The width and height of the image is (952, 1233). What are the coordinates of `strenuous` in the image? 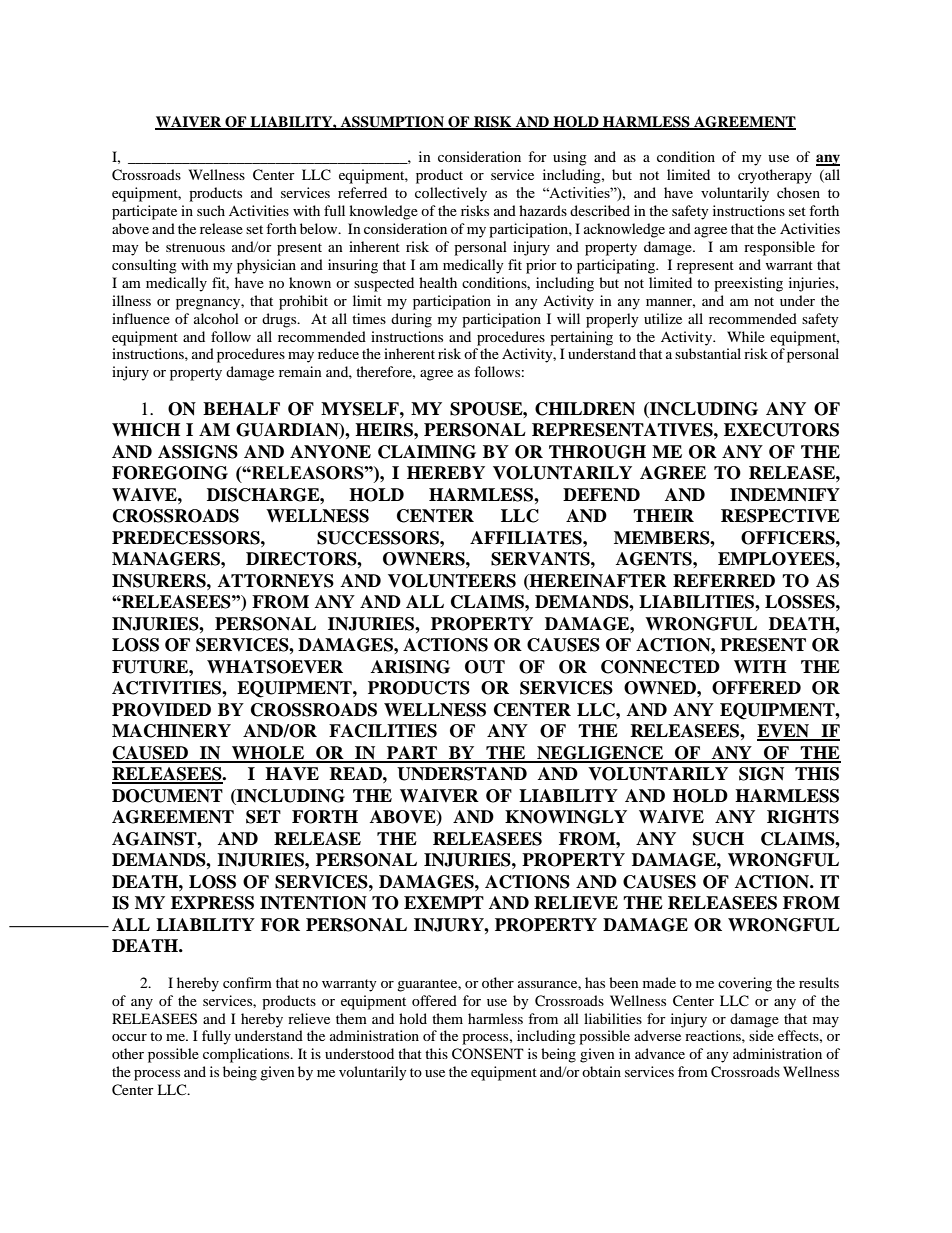 It's located at (195, 247).
